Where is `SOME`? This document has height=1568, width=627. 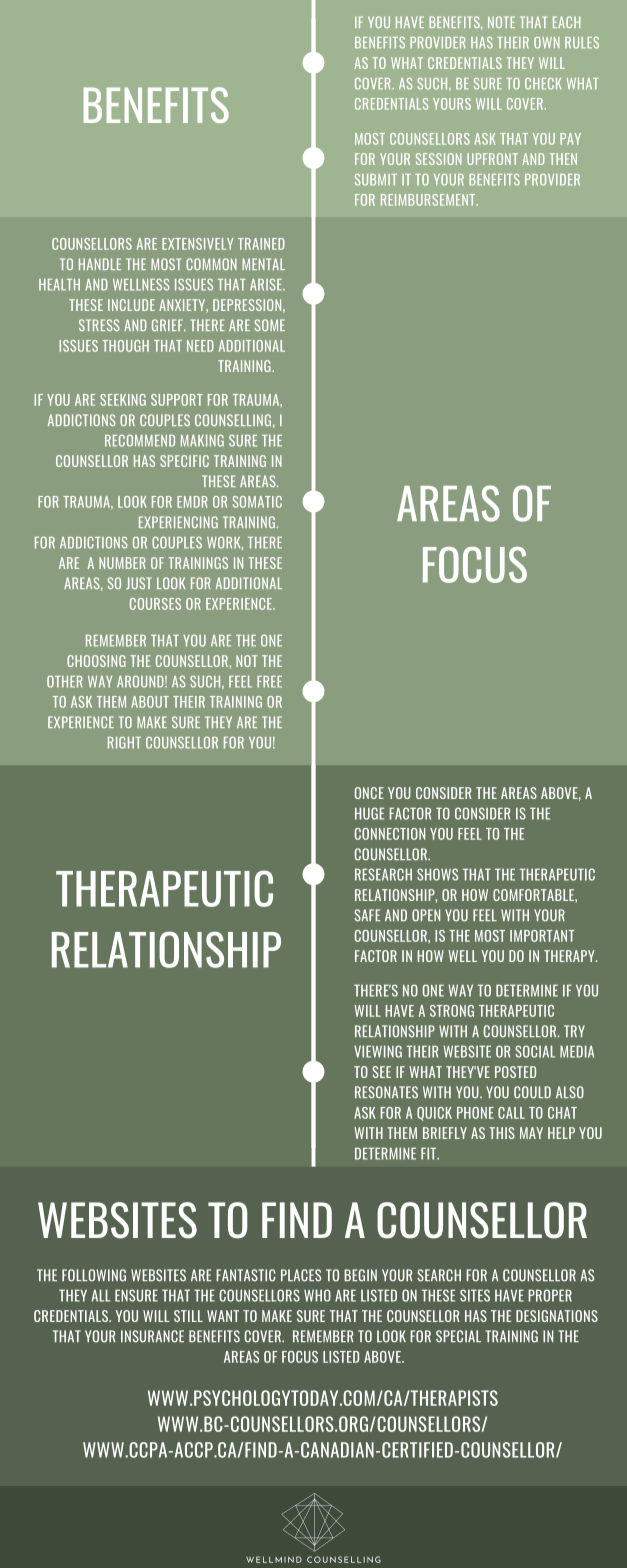 SOME is located at coordinates (270, 325).
